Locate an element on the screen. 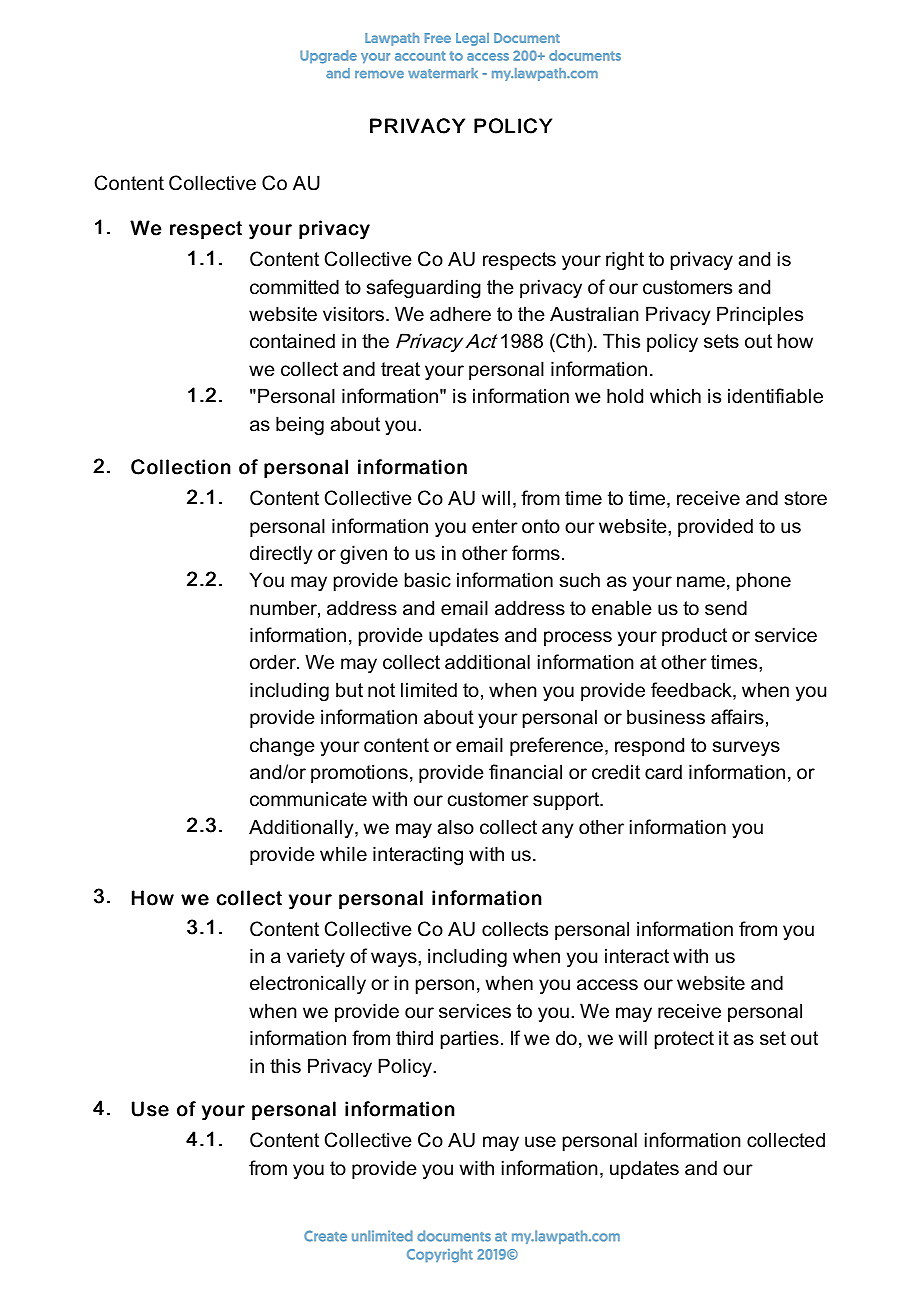 The height and width of the screenshot is (1308, 924). Principles is located at coordinates (760, 315).
